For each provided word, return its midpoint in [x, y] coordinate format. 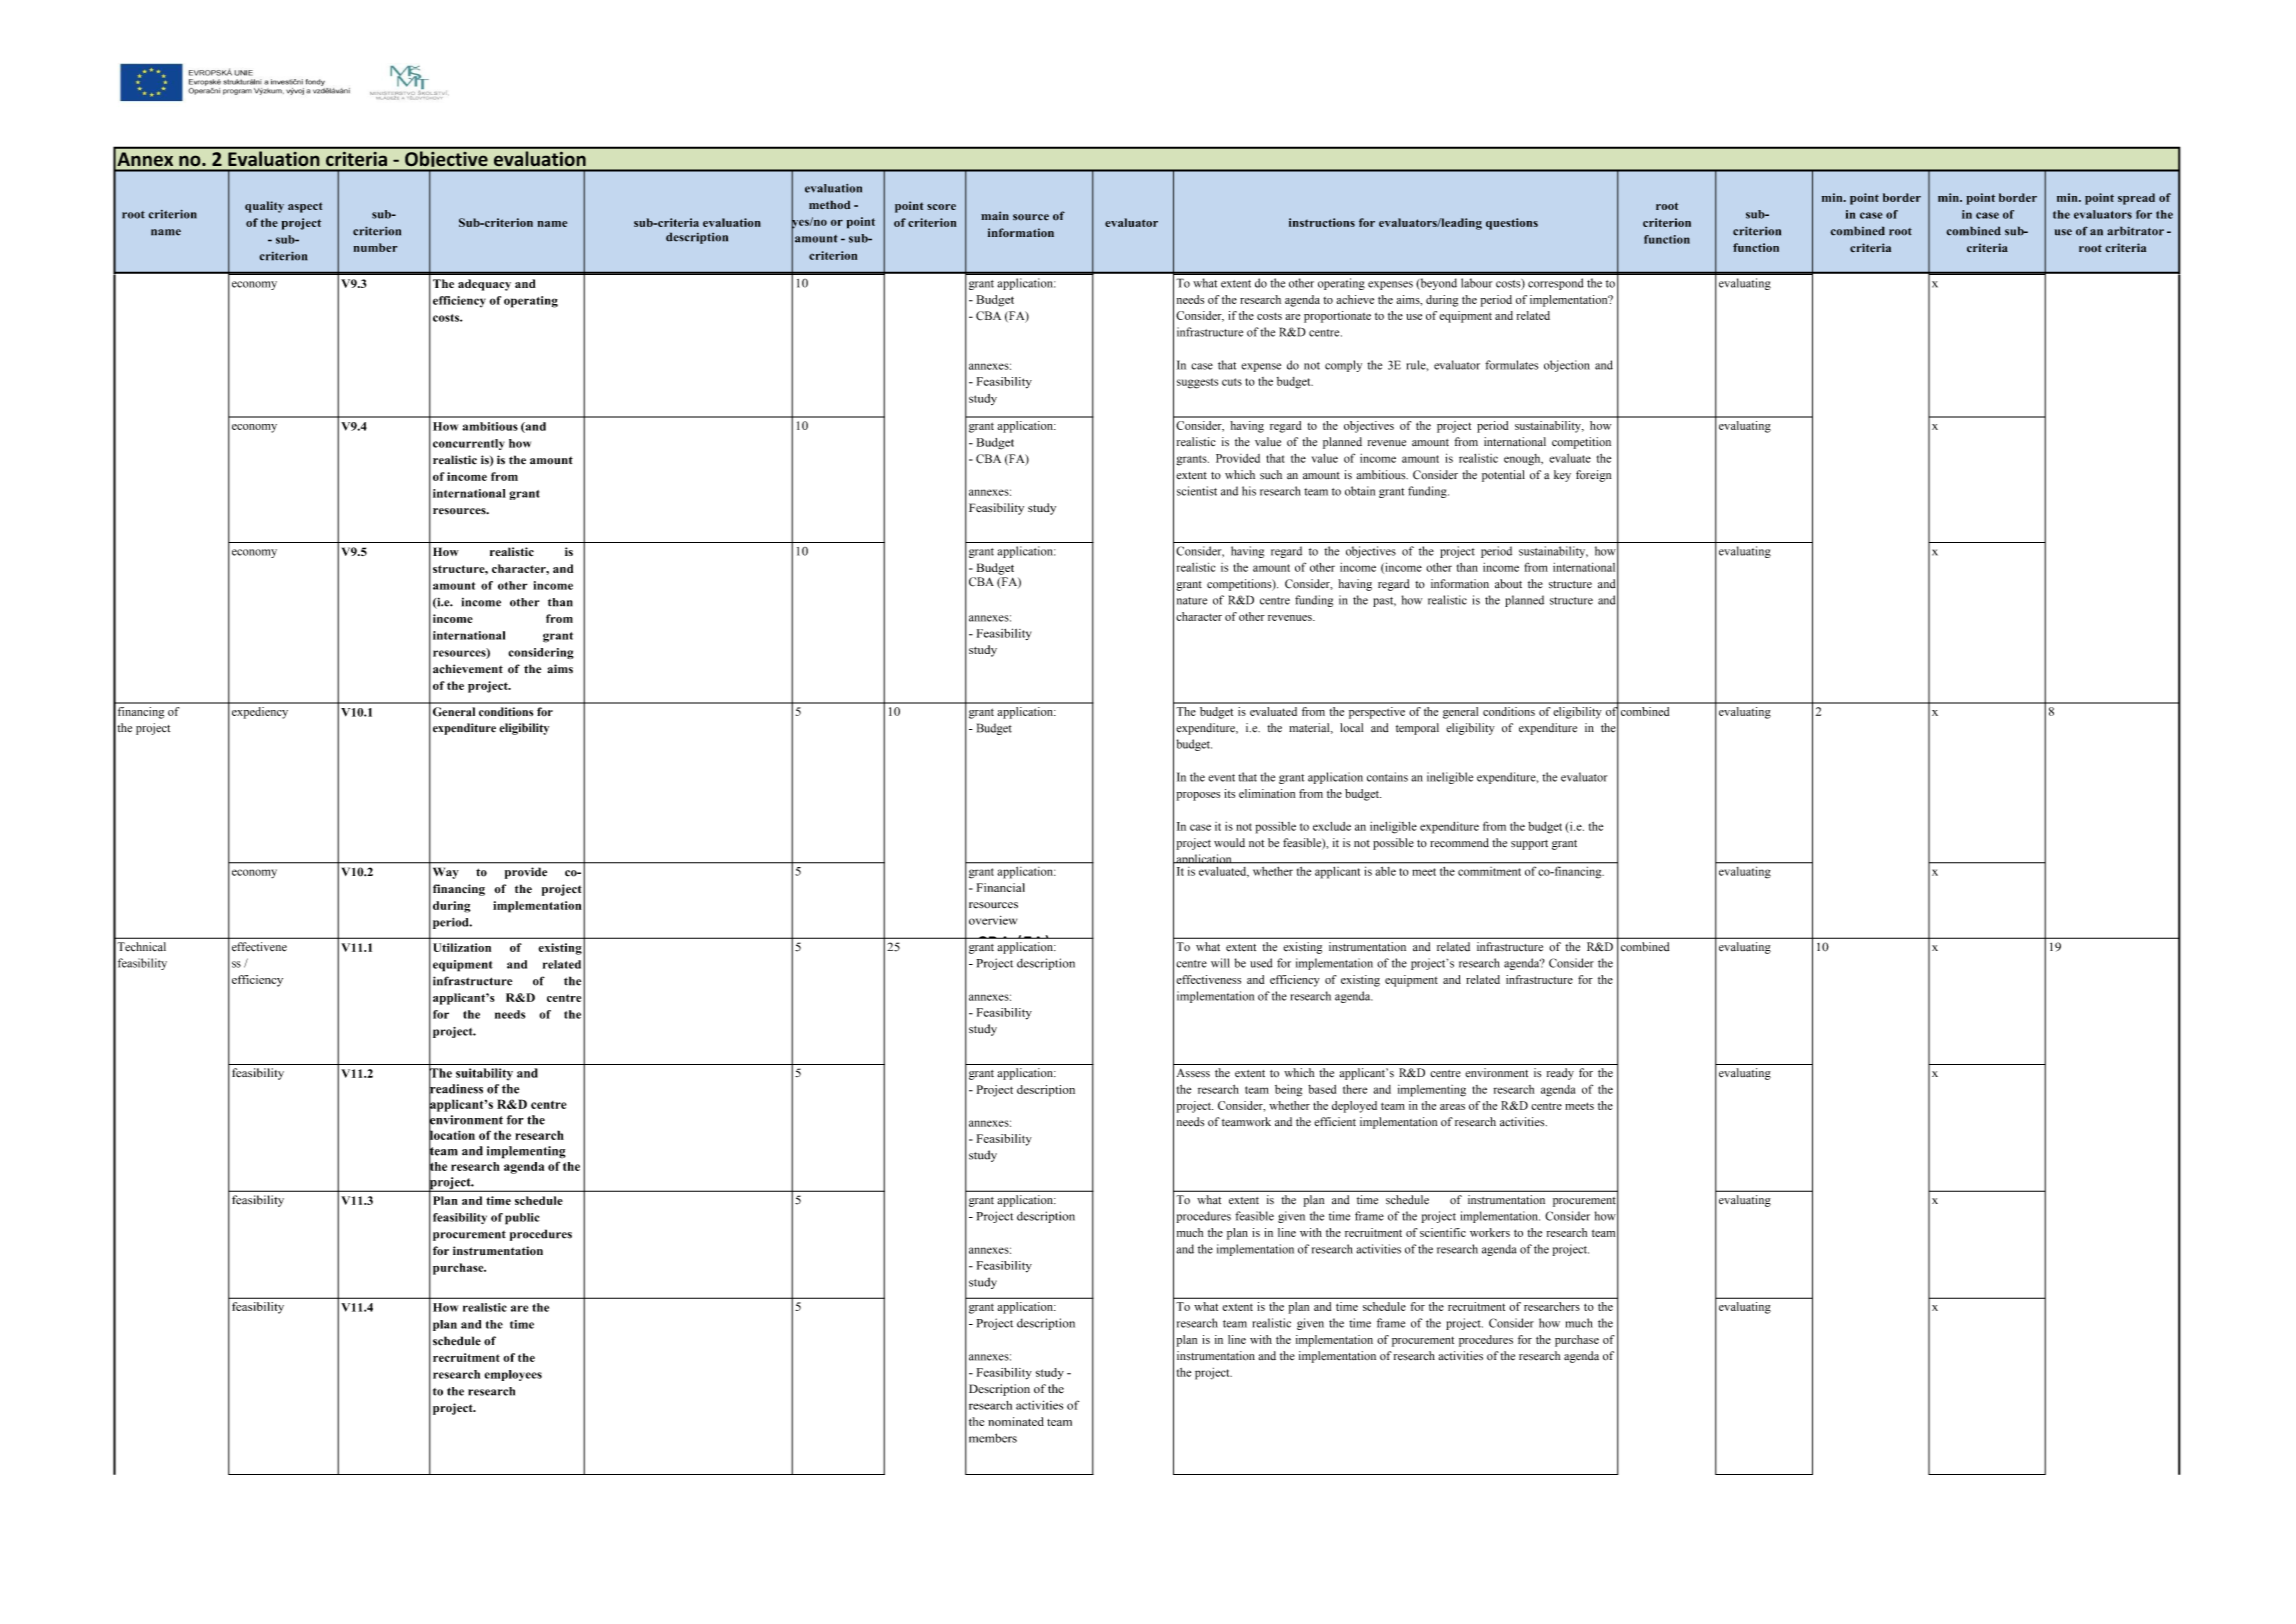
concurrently [469, 444]
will [1220, 963]
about [1508, 584]
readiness [456, 1089]
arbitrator [2135, 231]
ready [1560, 1074]
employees [513, 1375]
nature [1192, 601]
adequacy [484, 285]
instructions [1322, 222]
